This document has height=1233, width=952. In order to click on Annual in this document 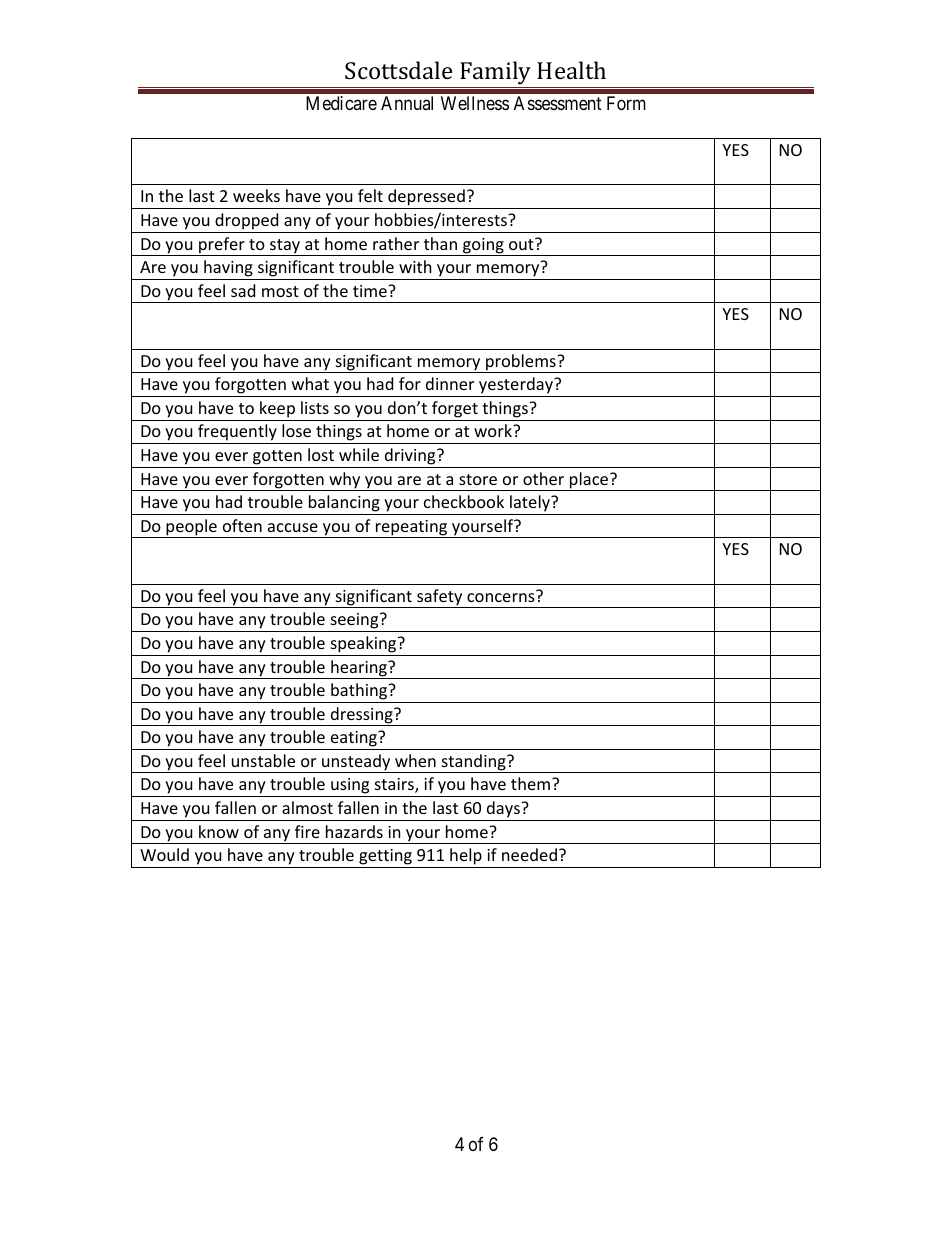, I will do `click(407, 103)`.
